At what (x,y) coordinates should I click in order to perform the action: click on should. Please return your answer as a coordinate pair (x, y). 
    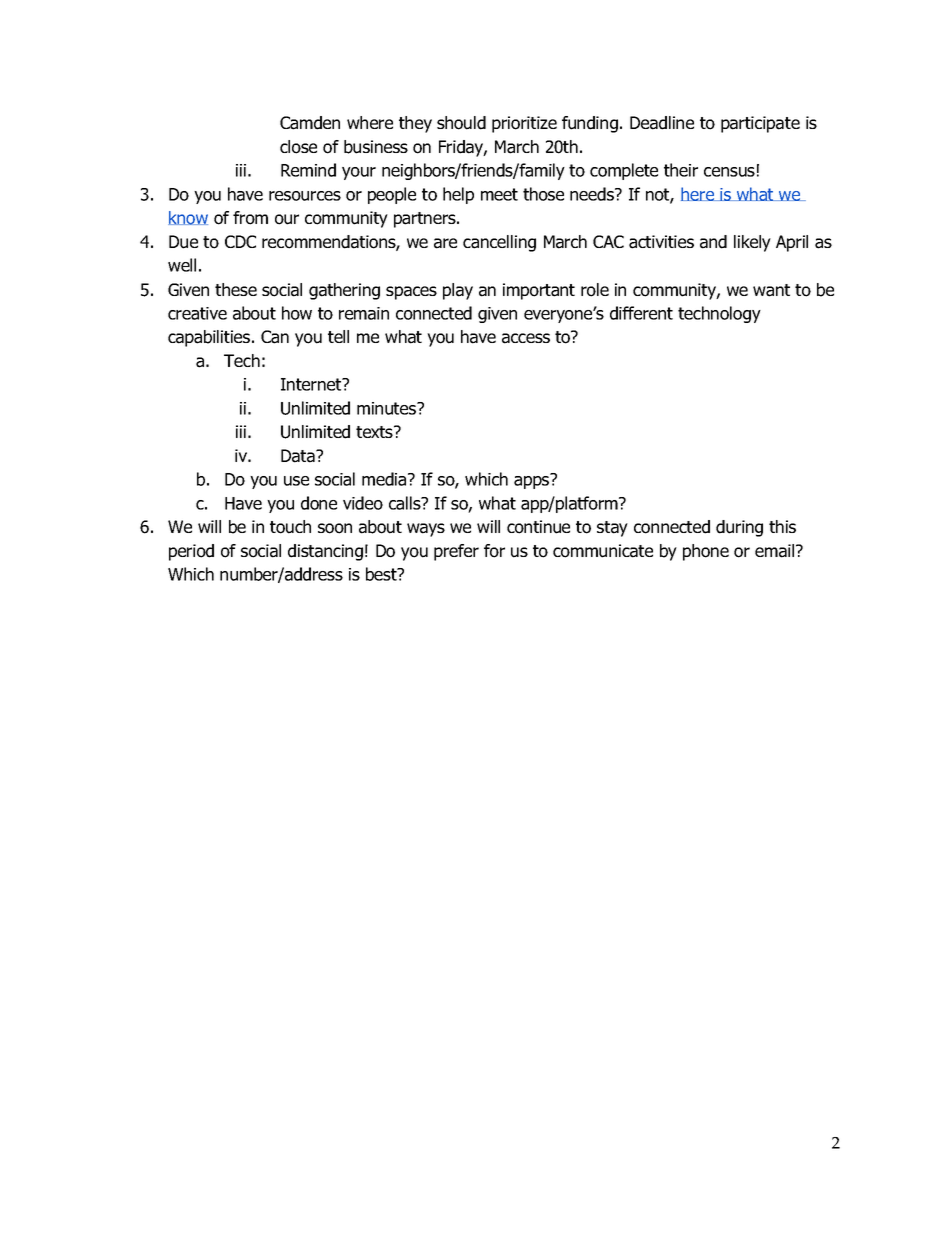
    Looking at the image, I should click on (461, 123).
